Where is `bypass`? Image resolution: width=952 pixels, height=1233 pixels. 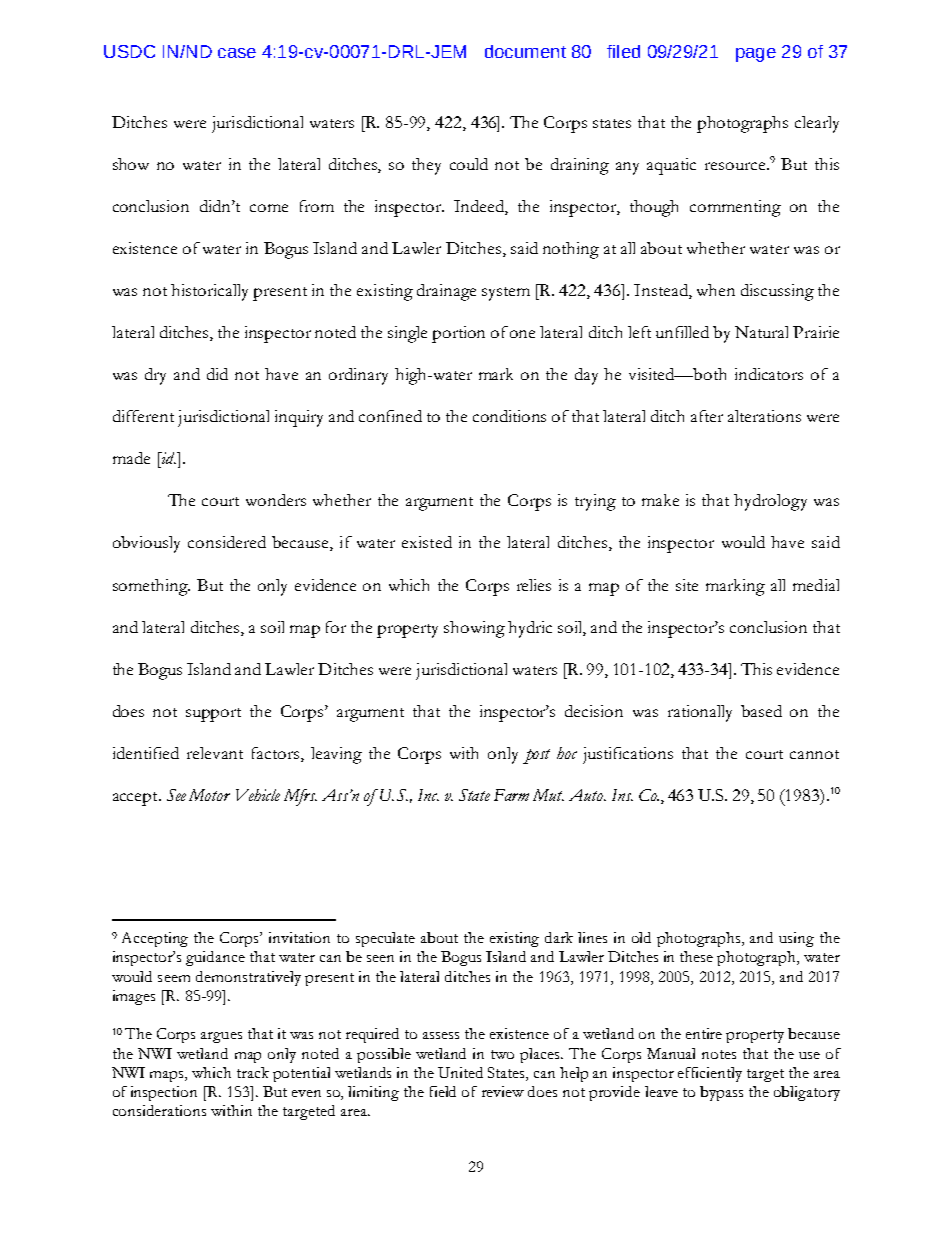 bypass is located at coordinates (721, 1093).
